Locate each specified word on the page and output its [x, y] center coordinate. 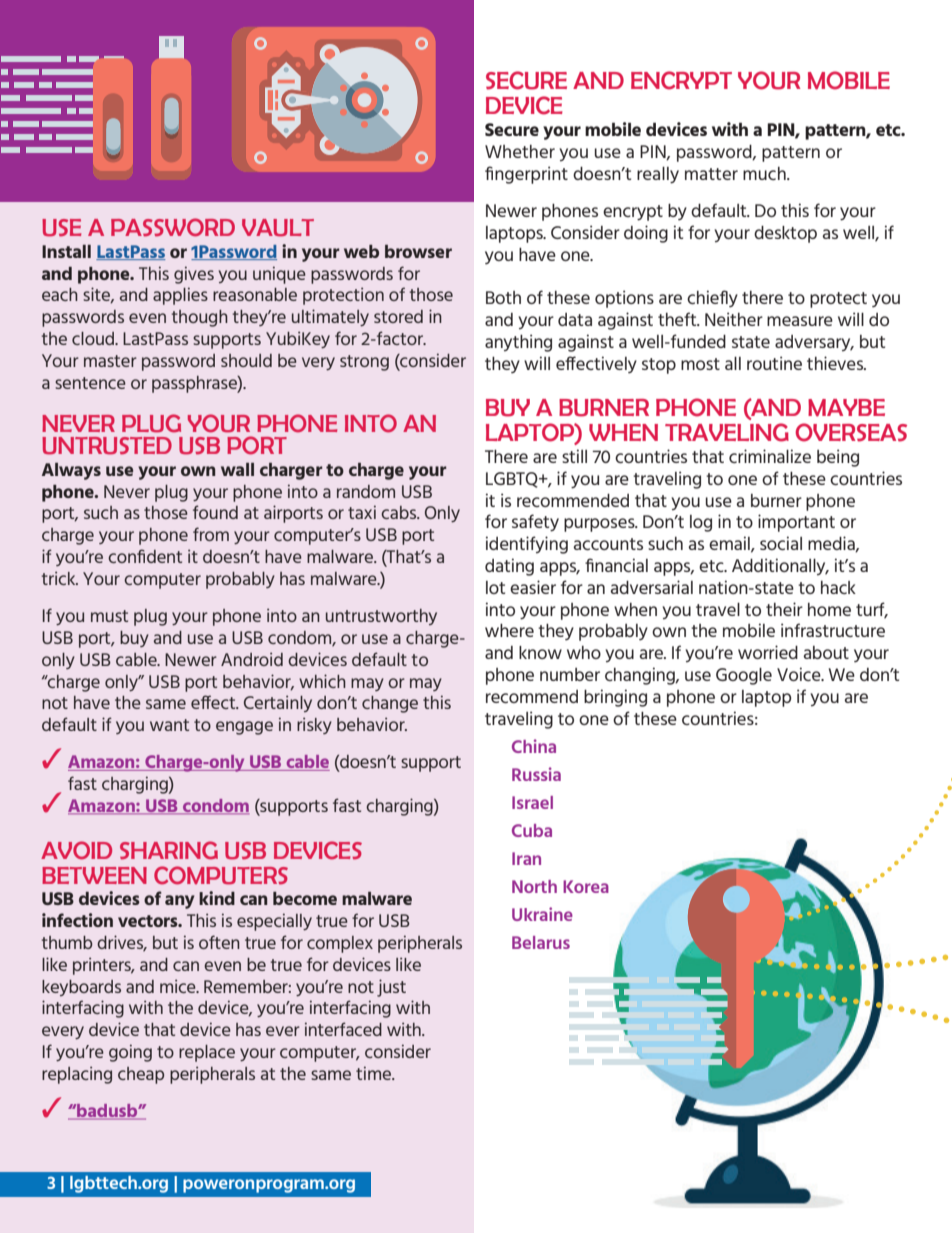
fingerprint [526, 175]
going [130, 1053]
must [109, 616]
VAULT [278, 228]
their [784, 609]
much [765, 173]
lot [495, 587]
